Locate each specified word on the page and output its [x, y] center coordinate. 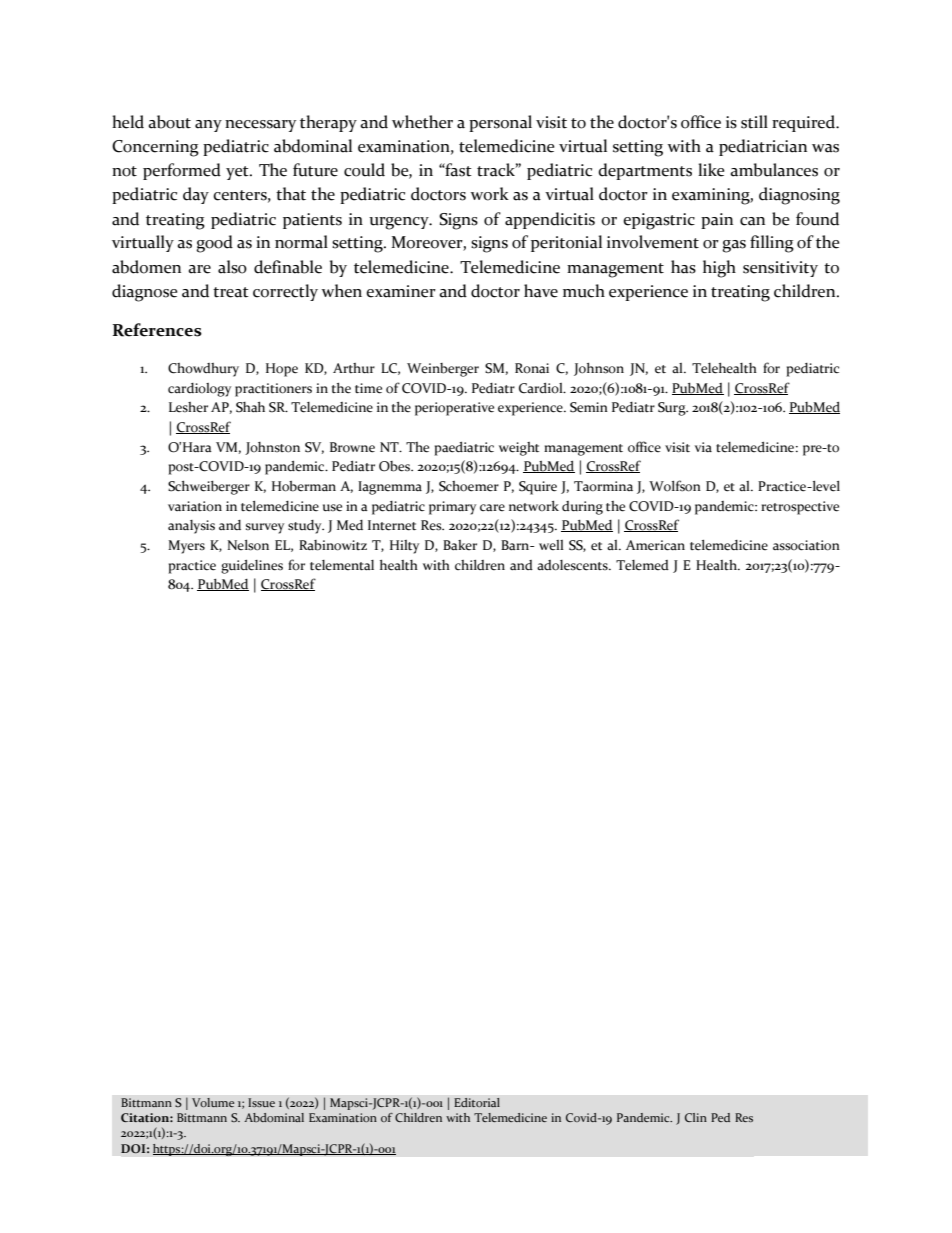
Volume [213, 1102]
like [711, 170]
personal [500, 123]
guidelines [252, 567]
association [806, 545]
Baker [460, 545]
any [208, 126]
